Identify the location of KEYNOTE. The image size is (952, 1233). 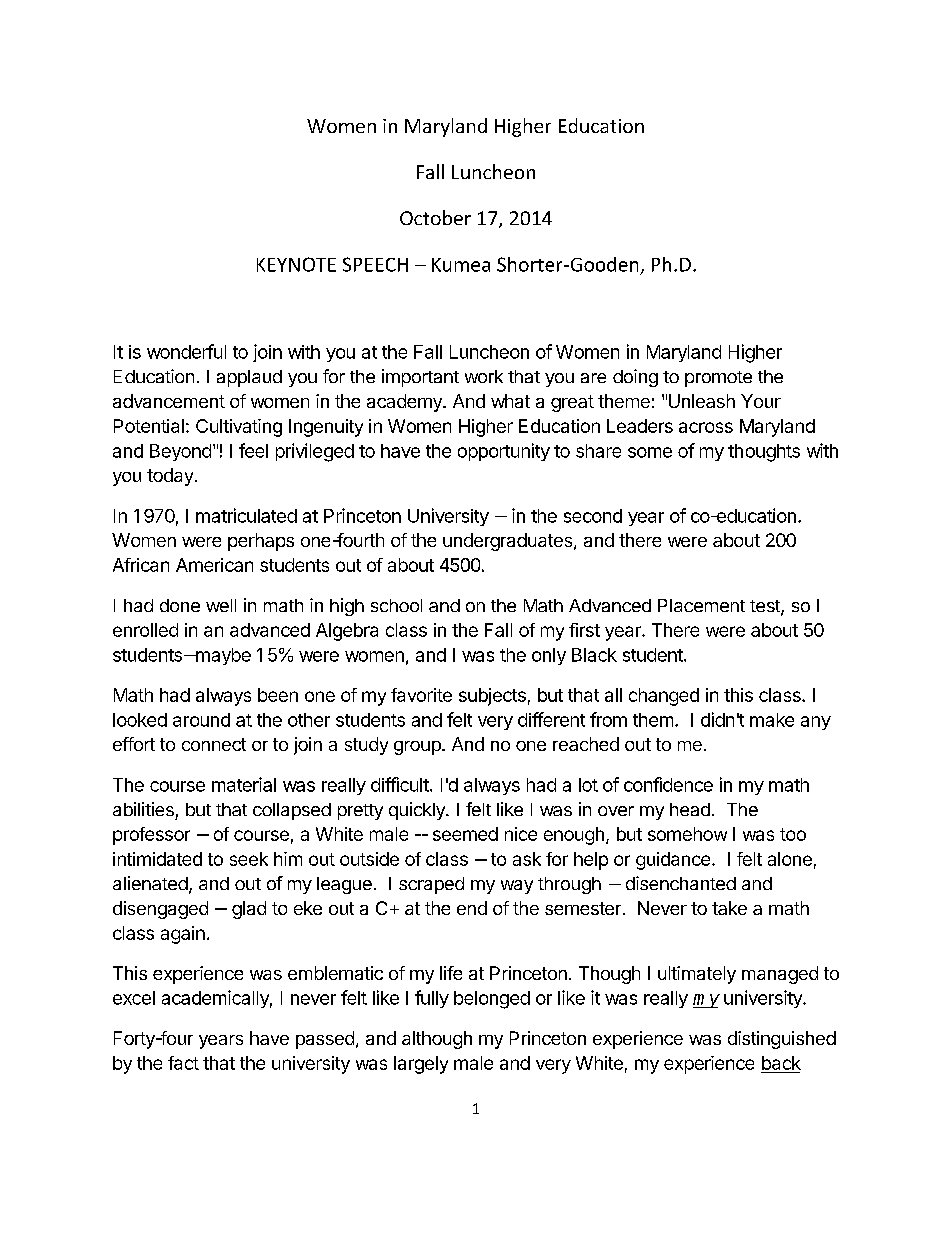
(296, 264).
